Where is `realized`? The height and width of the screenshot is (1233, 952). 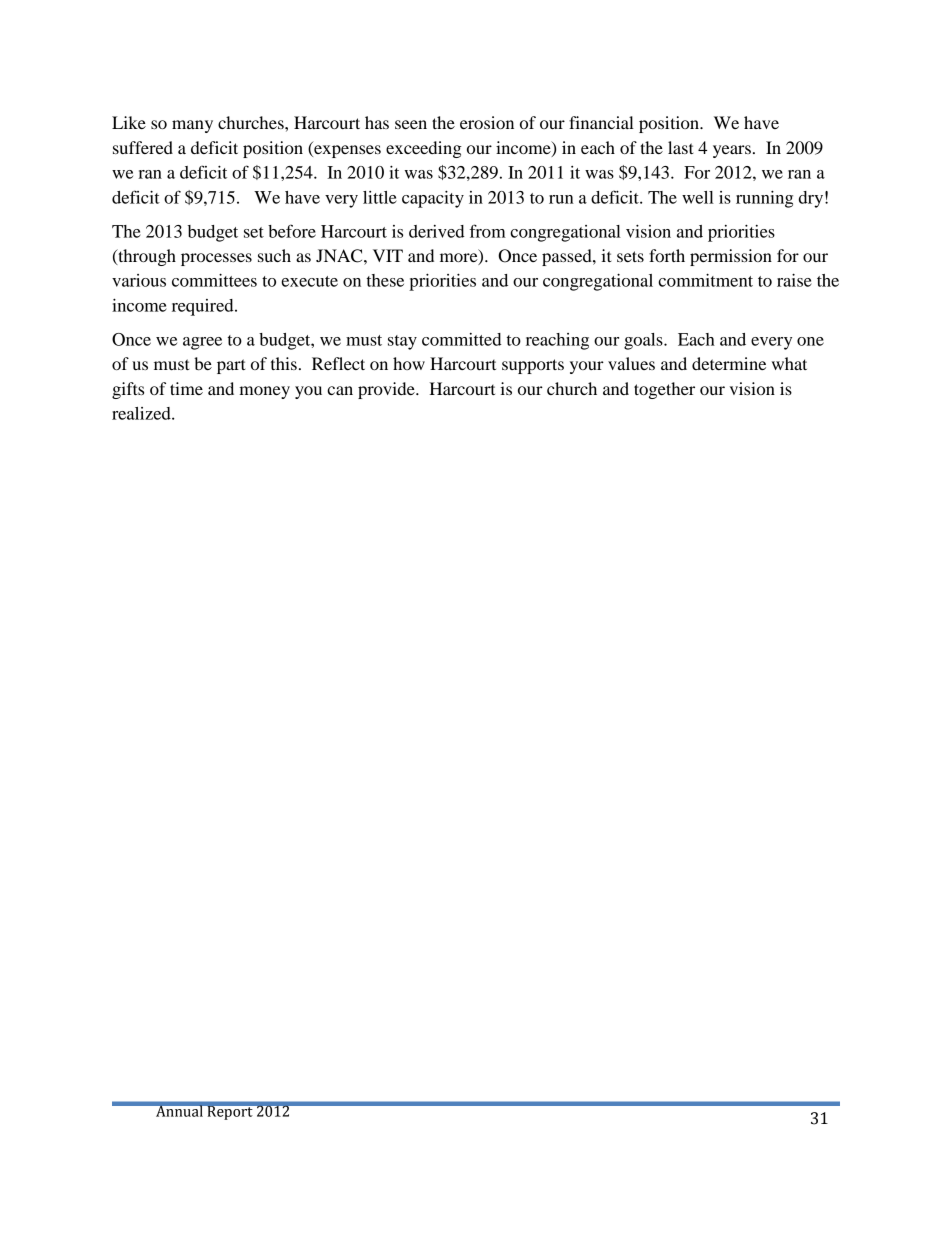
realized is located at coordinates (142, 413).
